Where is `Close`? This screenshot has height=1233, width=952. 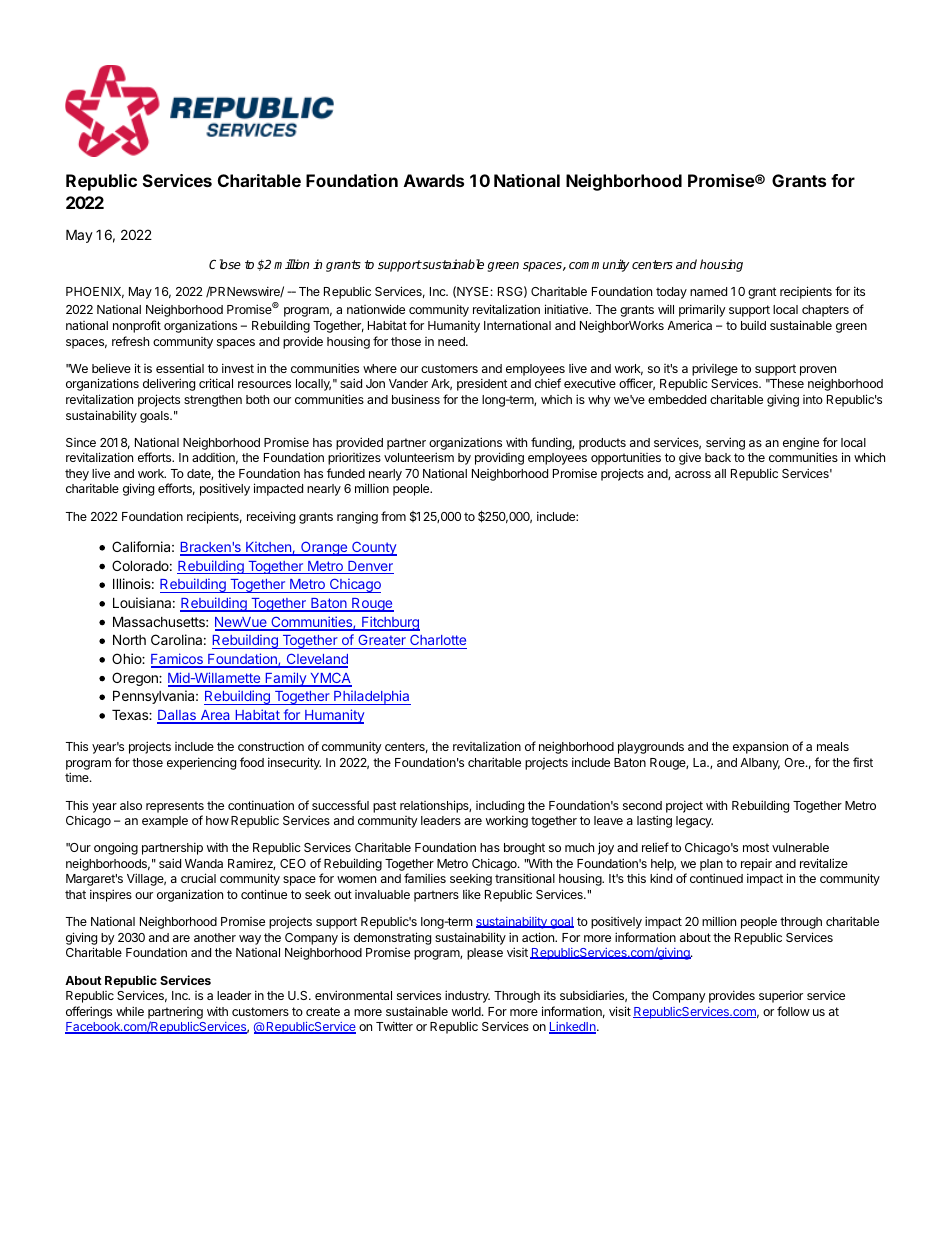
Close is located at coordinates (225, 264).
